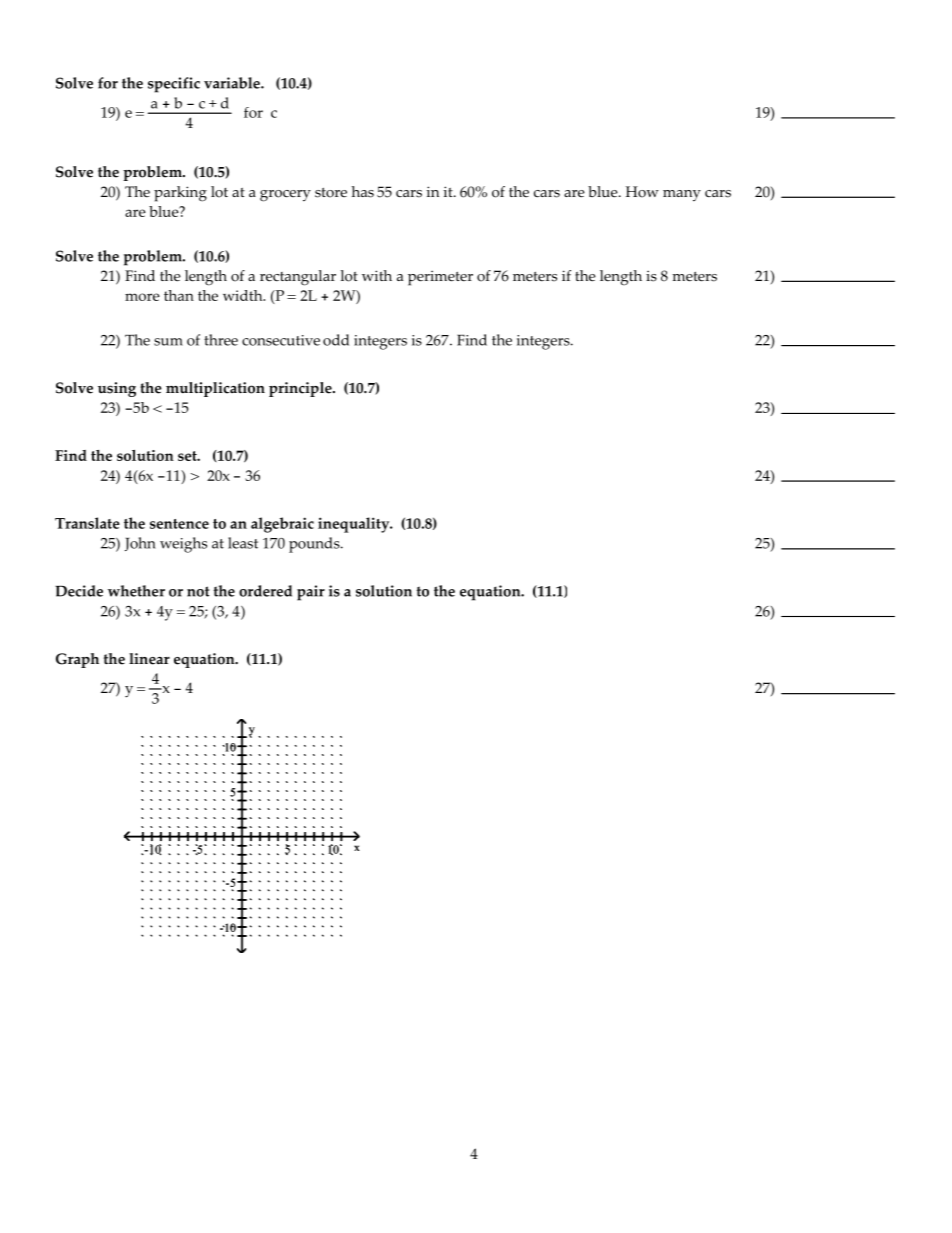 Image resolution: width=952 pixels, height=1233 pixels. I want to click on many, so click(682, 195).
